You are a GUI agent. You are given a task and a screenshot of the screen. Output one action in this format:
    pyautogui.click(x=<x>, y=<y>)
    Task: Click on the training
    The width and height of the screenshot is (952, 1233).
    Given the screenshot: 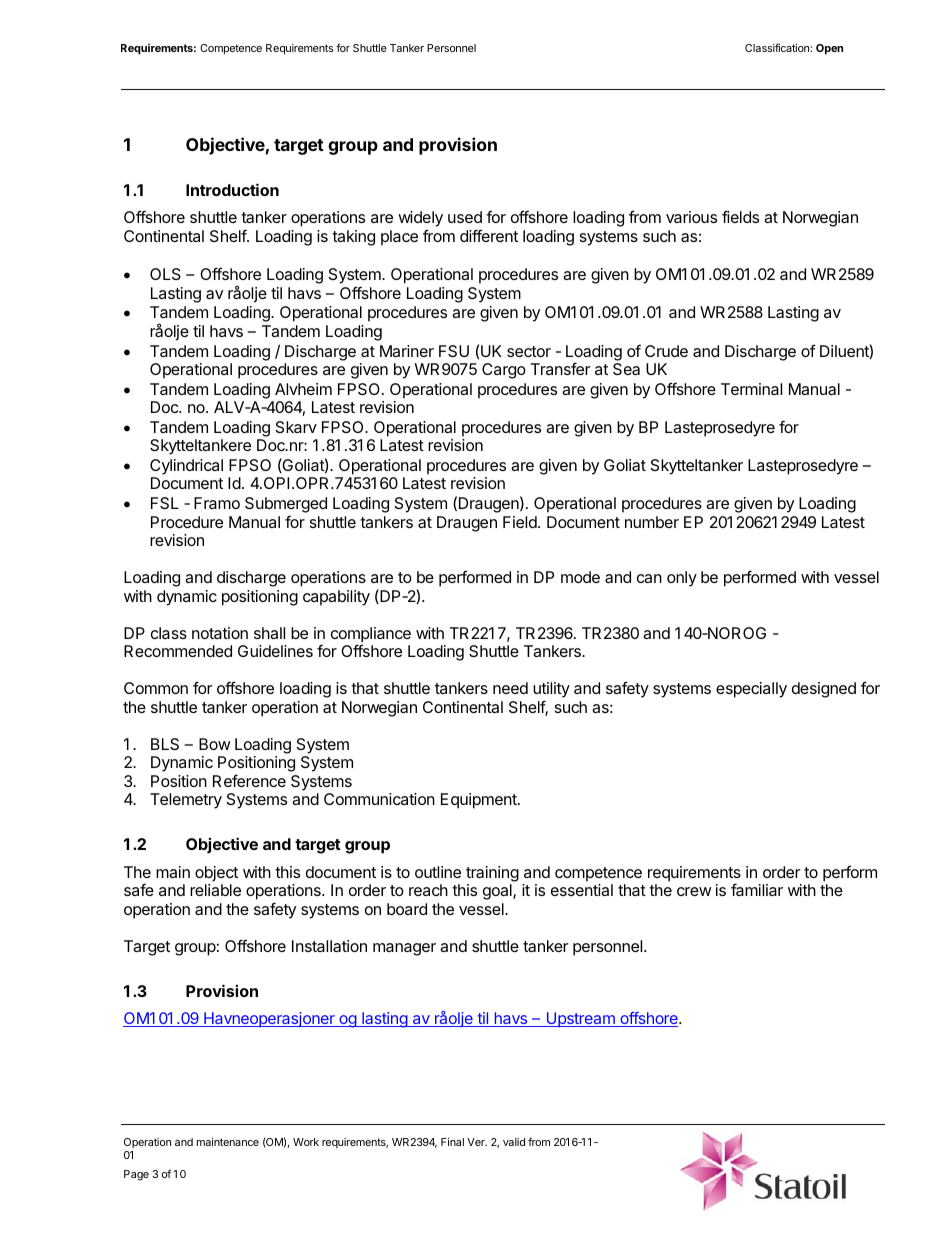 What is the action you would take?
    pyautogui.click(x=492, y=874)
